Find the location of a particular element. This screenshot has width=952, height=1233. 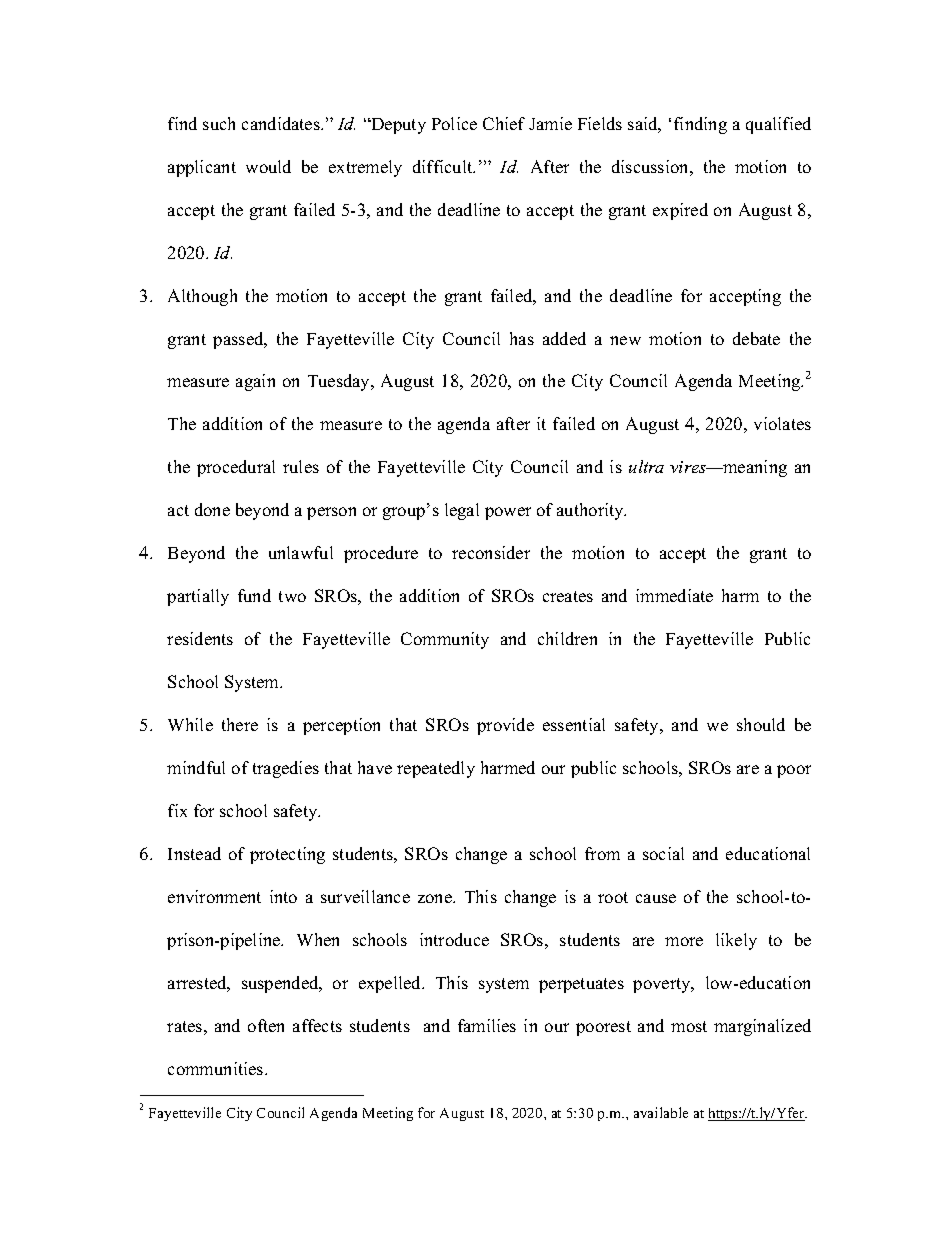

available is located at coordinates (661, 1112).
